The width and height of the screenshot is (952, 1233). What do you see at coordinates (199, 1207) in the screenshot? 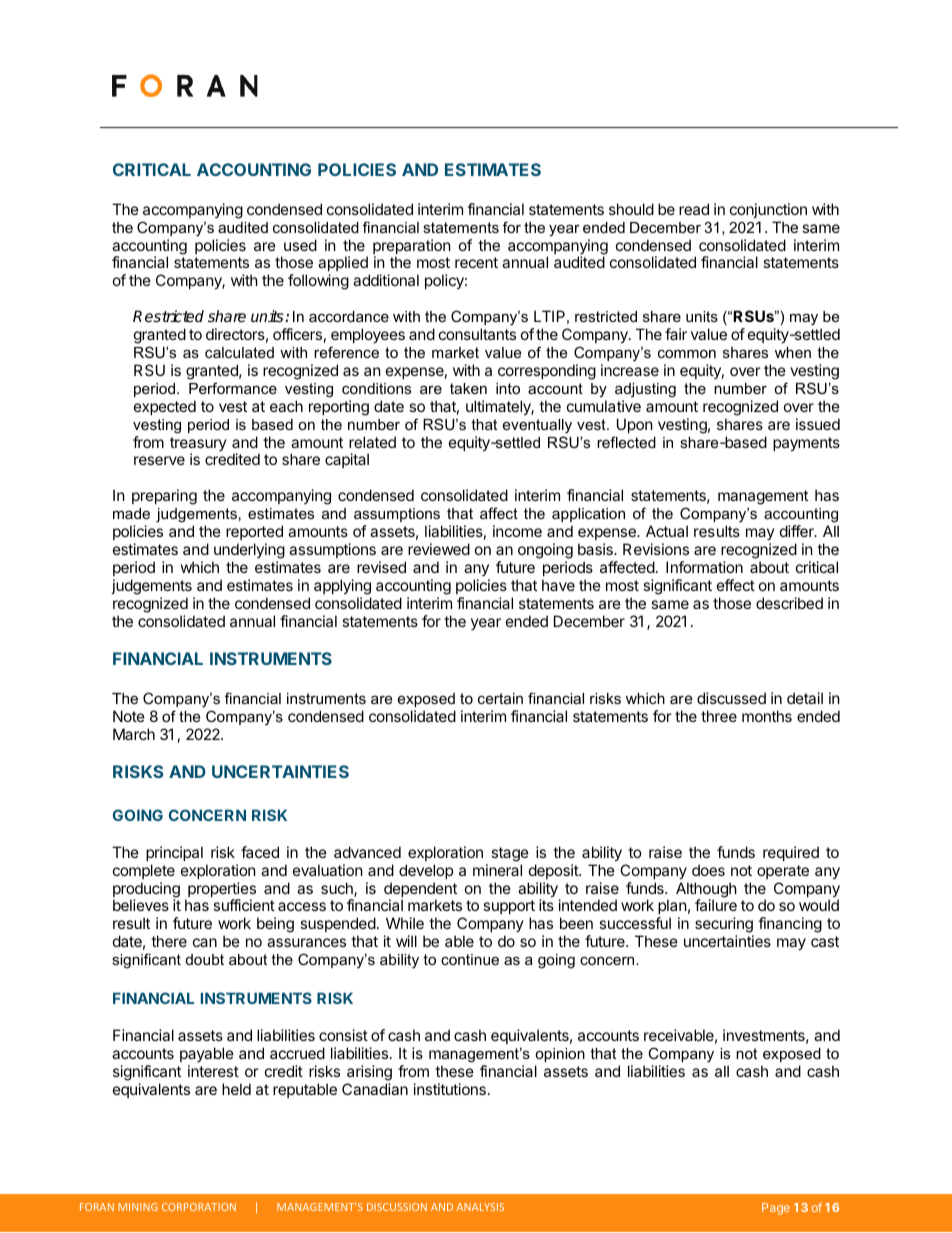
I see `CORPORATION` at bounding box center [199, 1207].
